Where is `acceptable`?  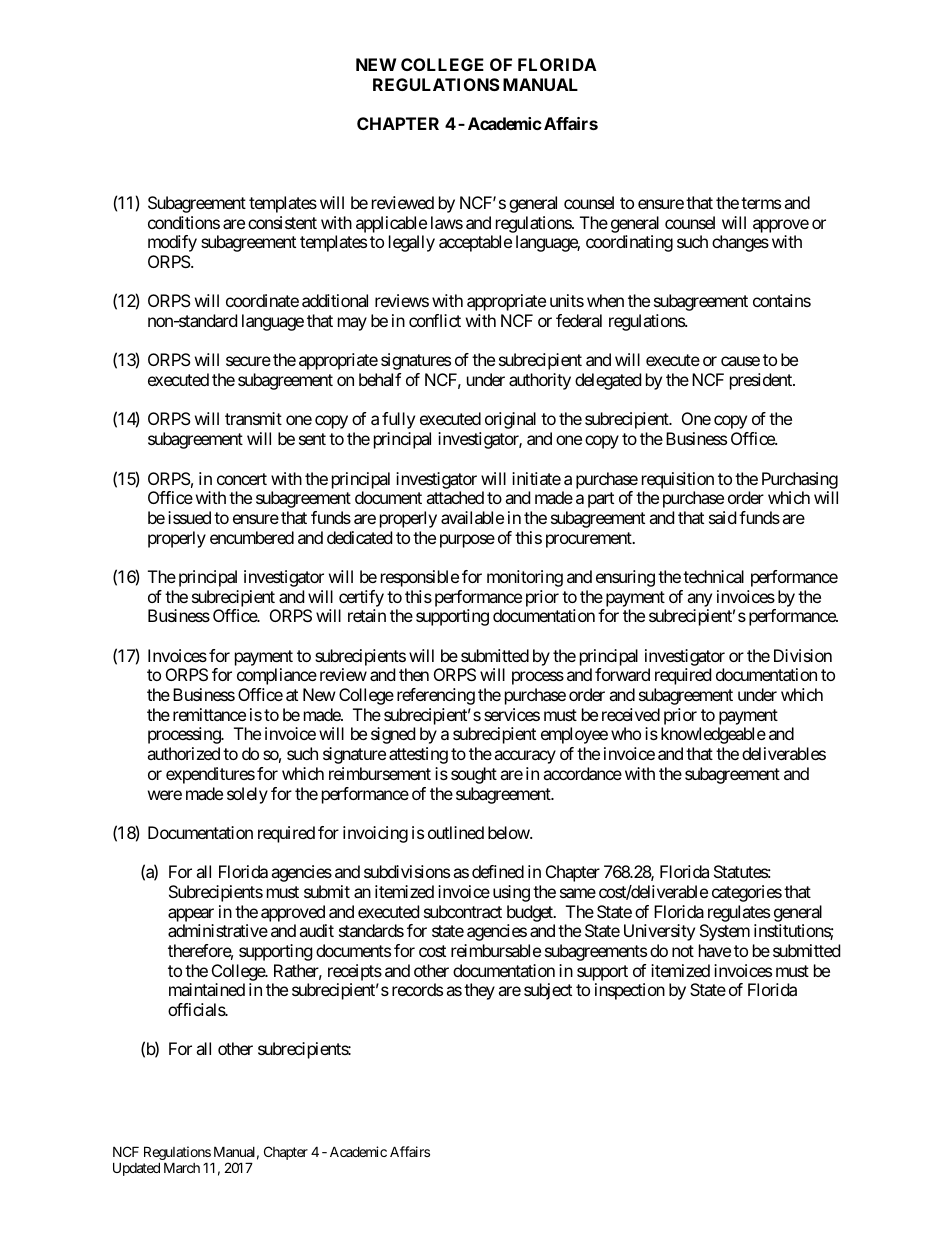
acceptable is located at coordinates (475, 243).
